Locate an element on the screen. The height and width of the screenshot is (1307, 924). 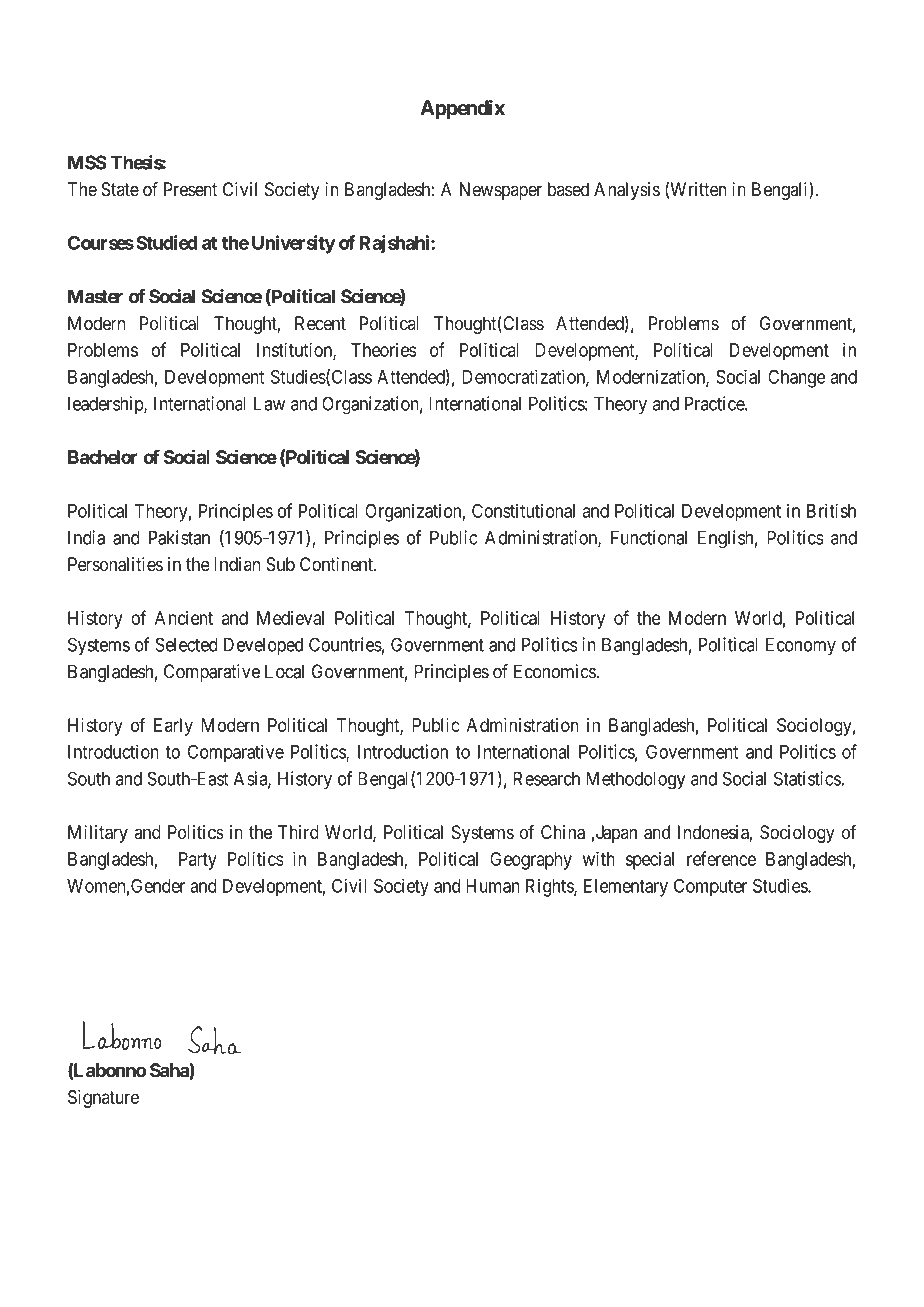
Human is located at coordinates (492, 886).
